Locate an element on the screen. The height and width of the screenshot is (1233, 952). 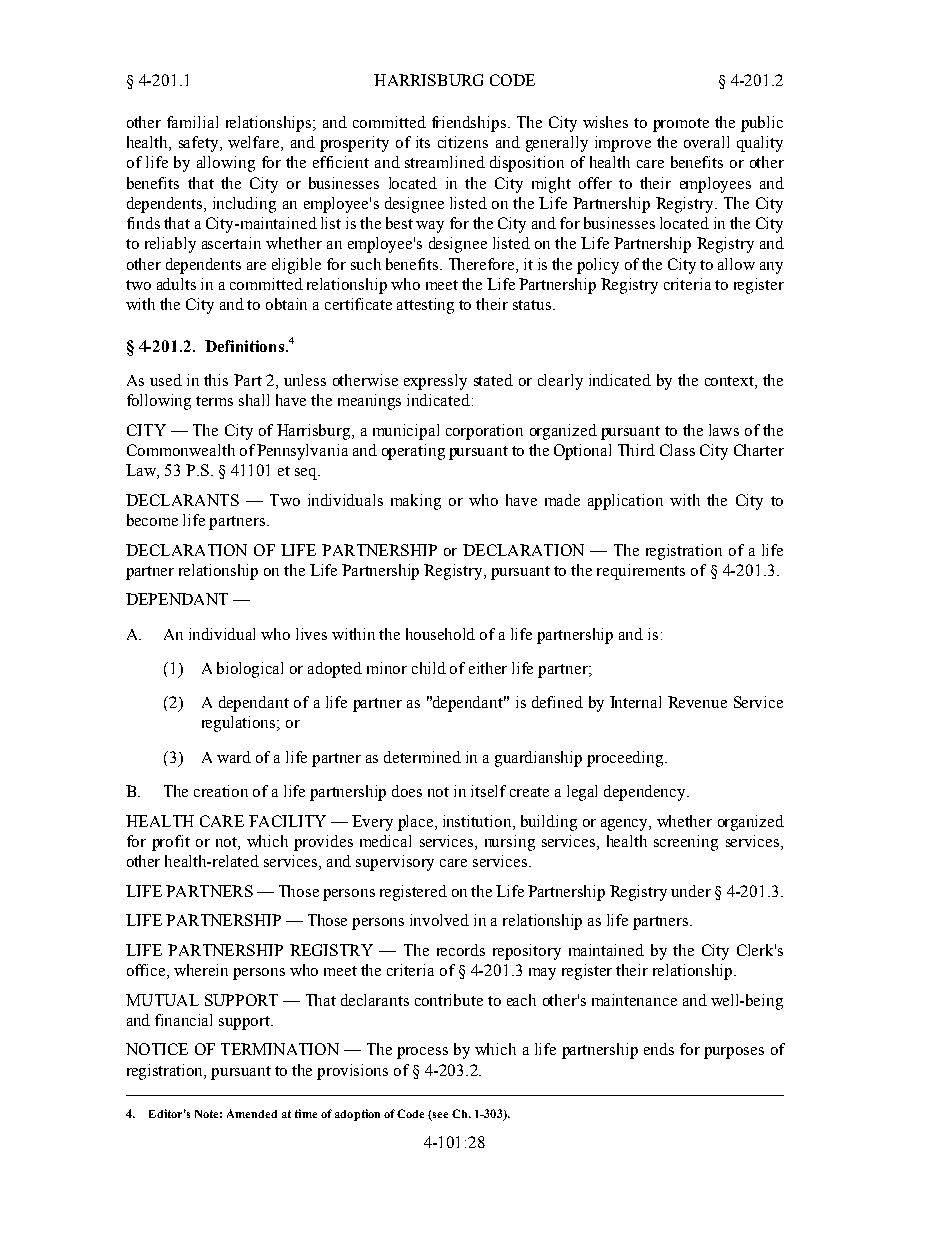
safety is located at coordinates (200, 144).
